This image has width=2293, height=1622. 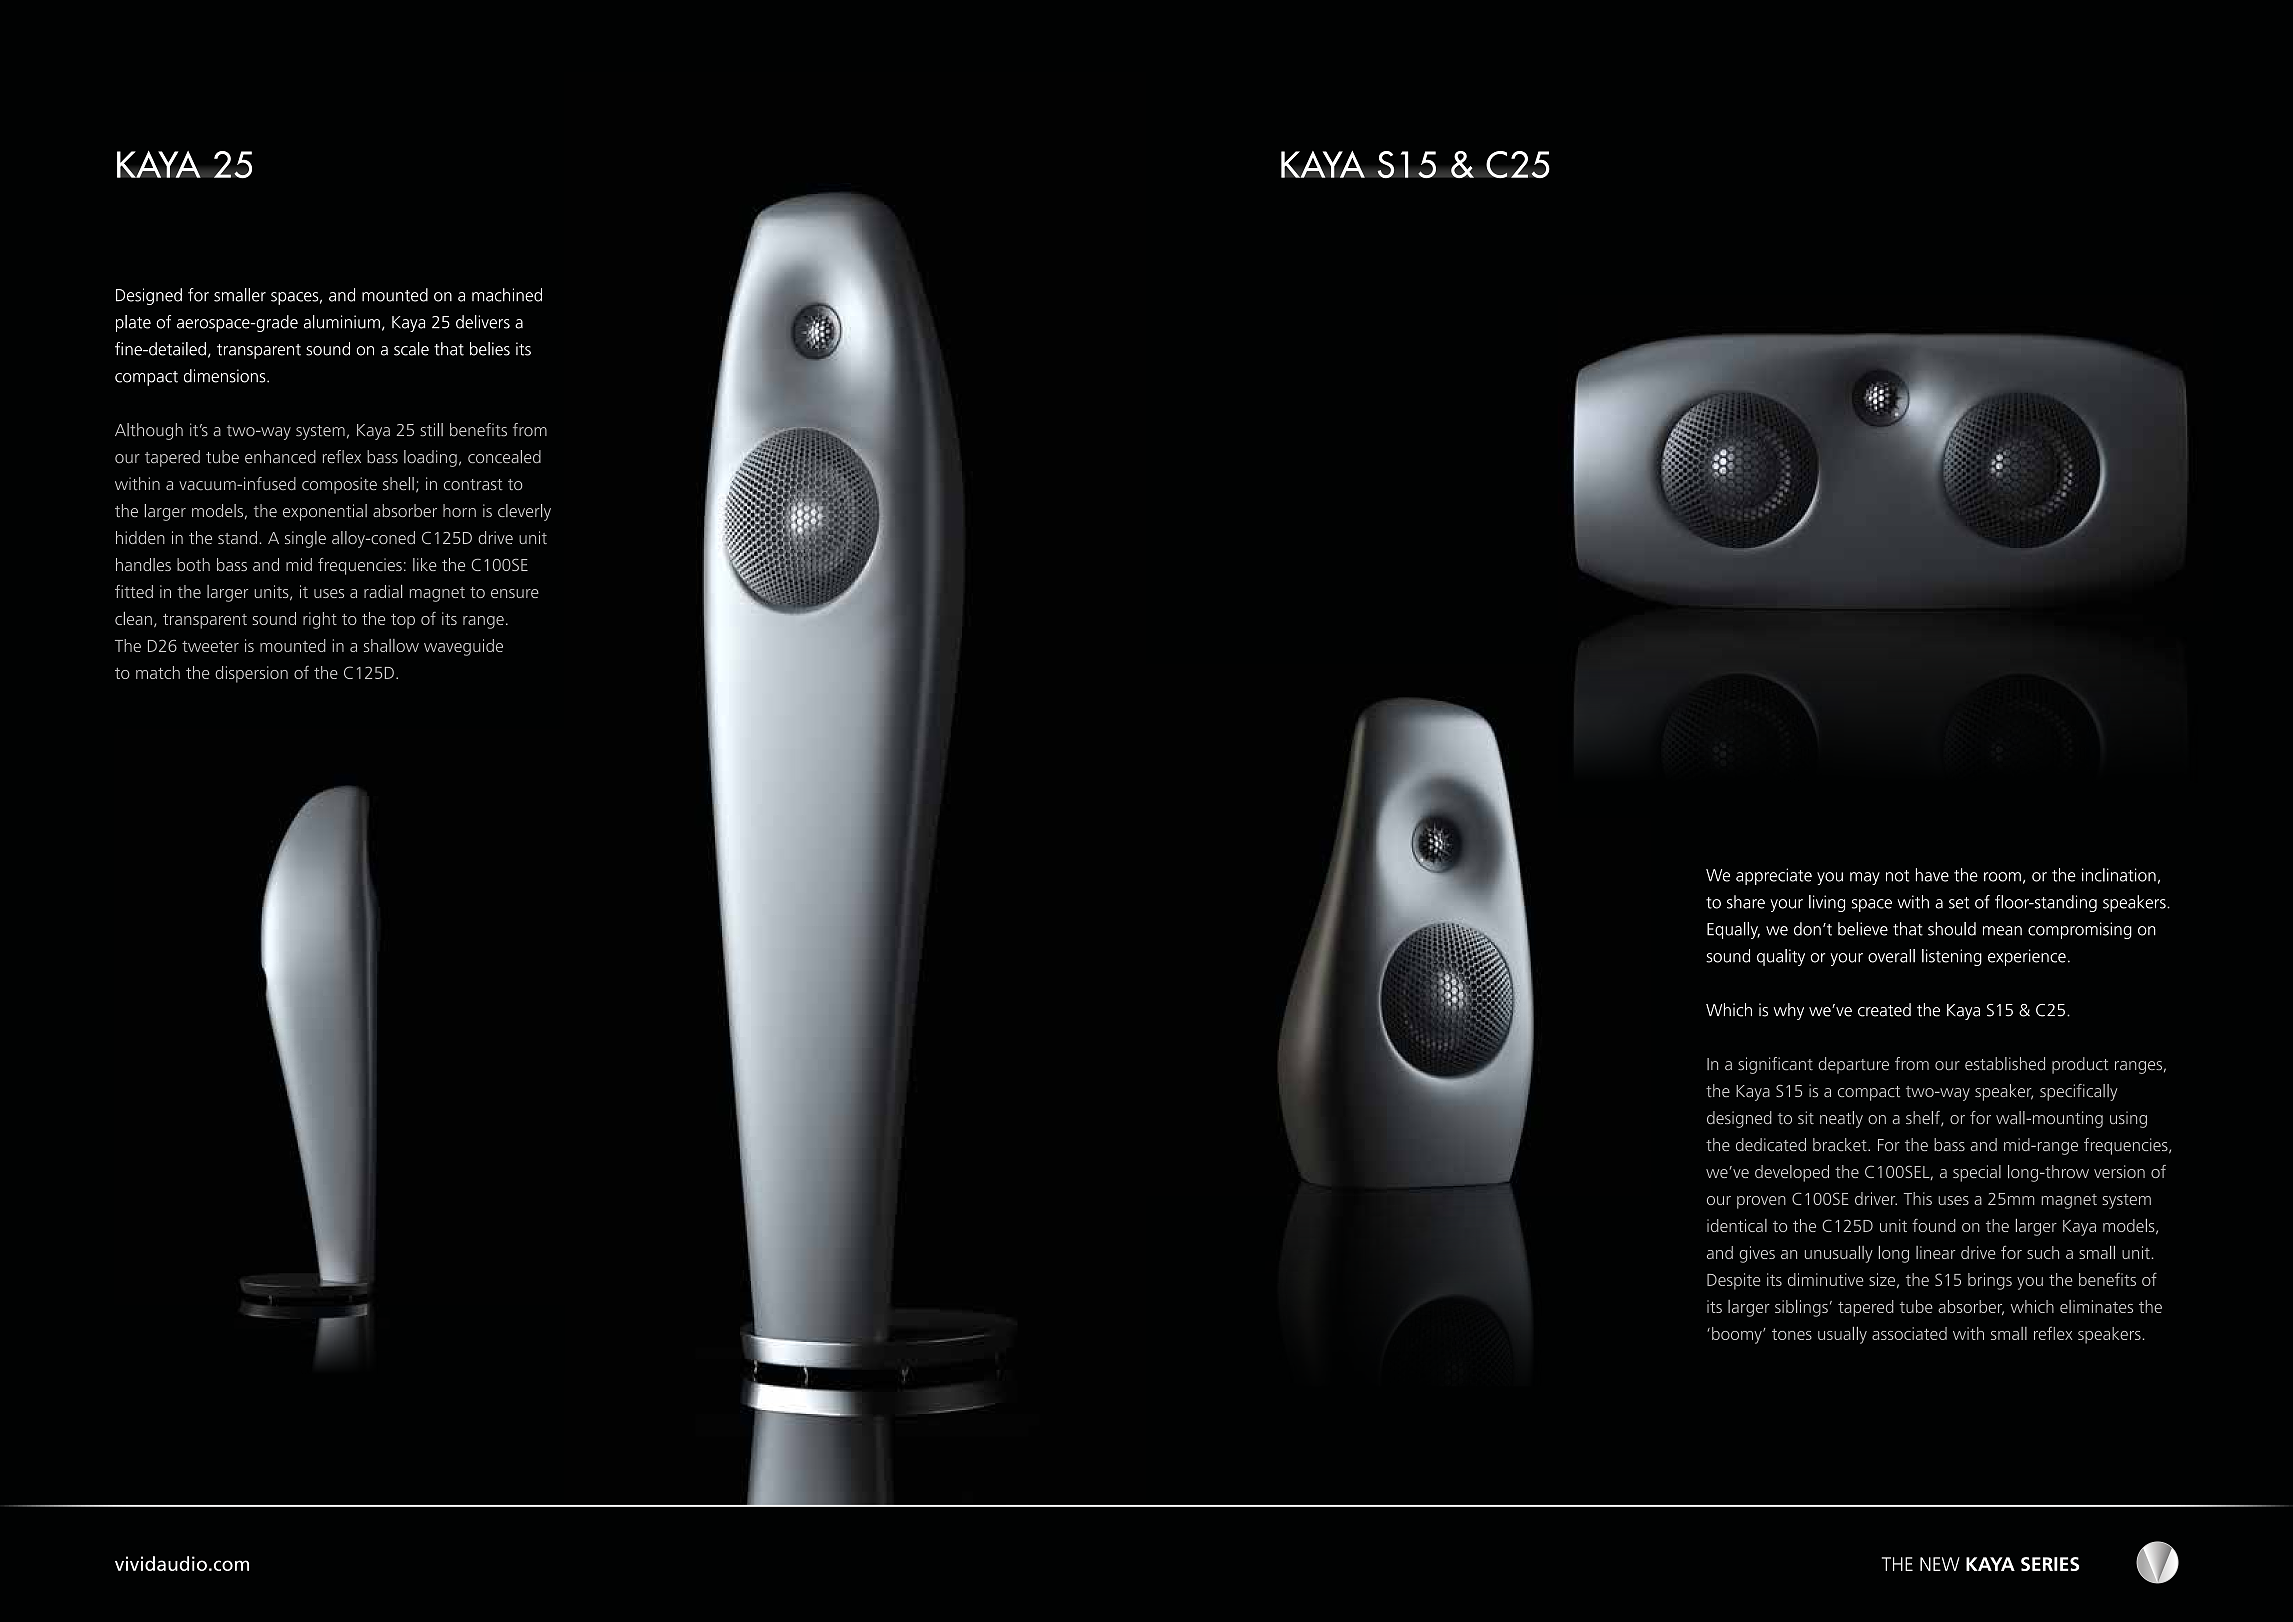 I want to click on tones, so click(x=1792, y=1334).
